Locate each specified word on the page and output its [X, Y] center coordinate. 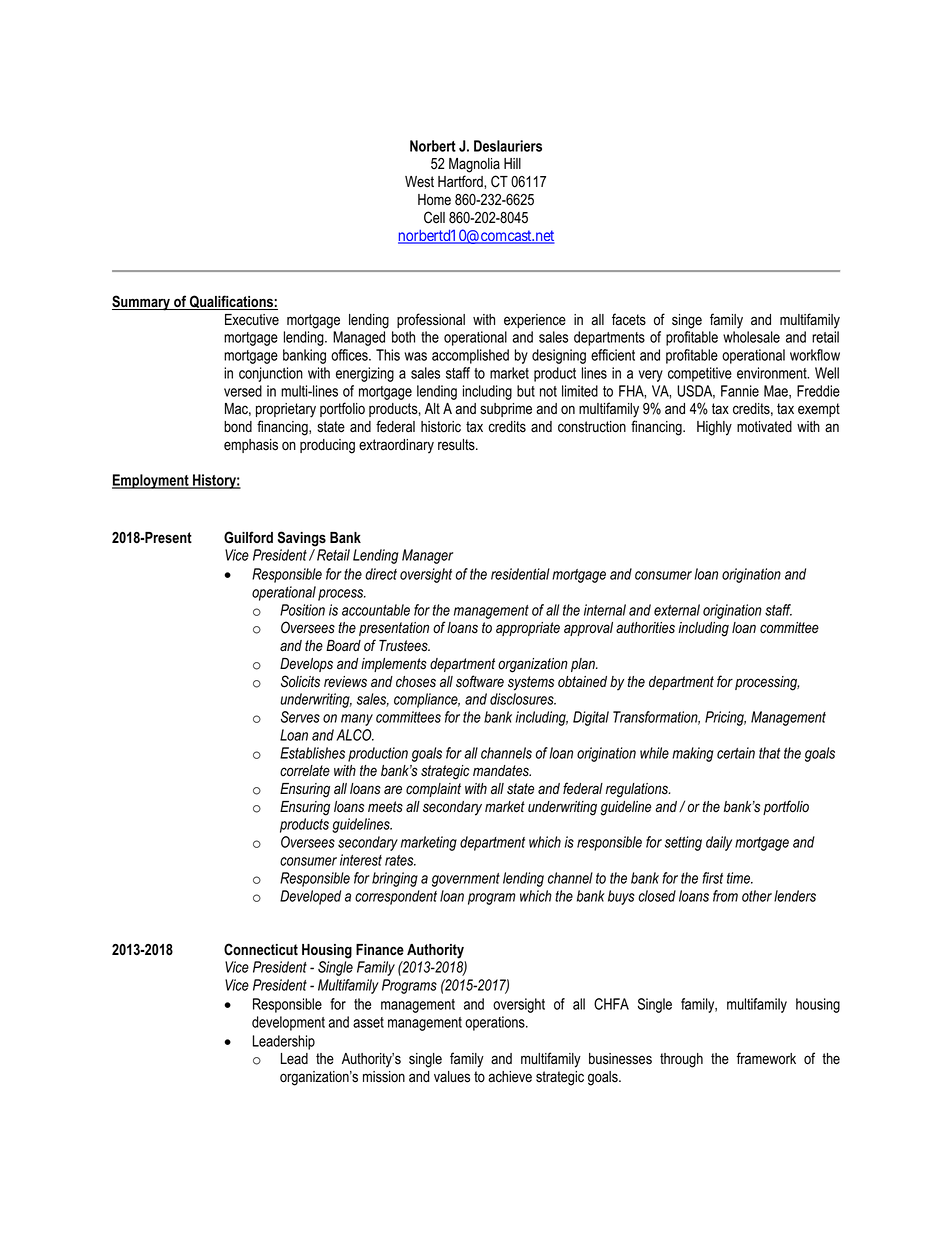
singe [687, 321]
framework [766, 1058]
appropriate [528, 629]
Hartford [461, 181]
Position [302, 610]
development [288, 1023]
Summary [142, 303]
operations [496, 1023]
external [677, 610]
